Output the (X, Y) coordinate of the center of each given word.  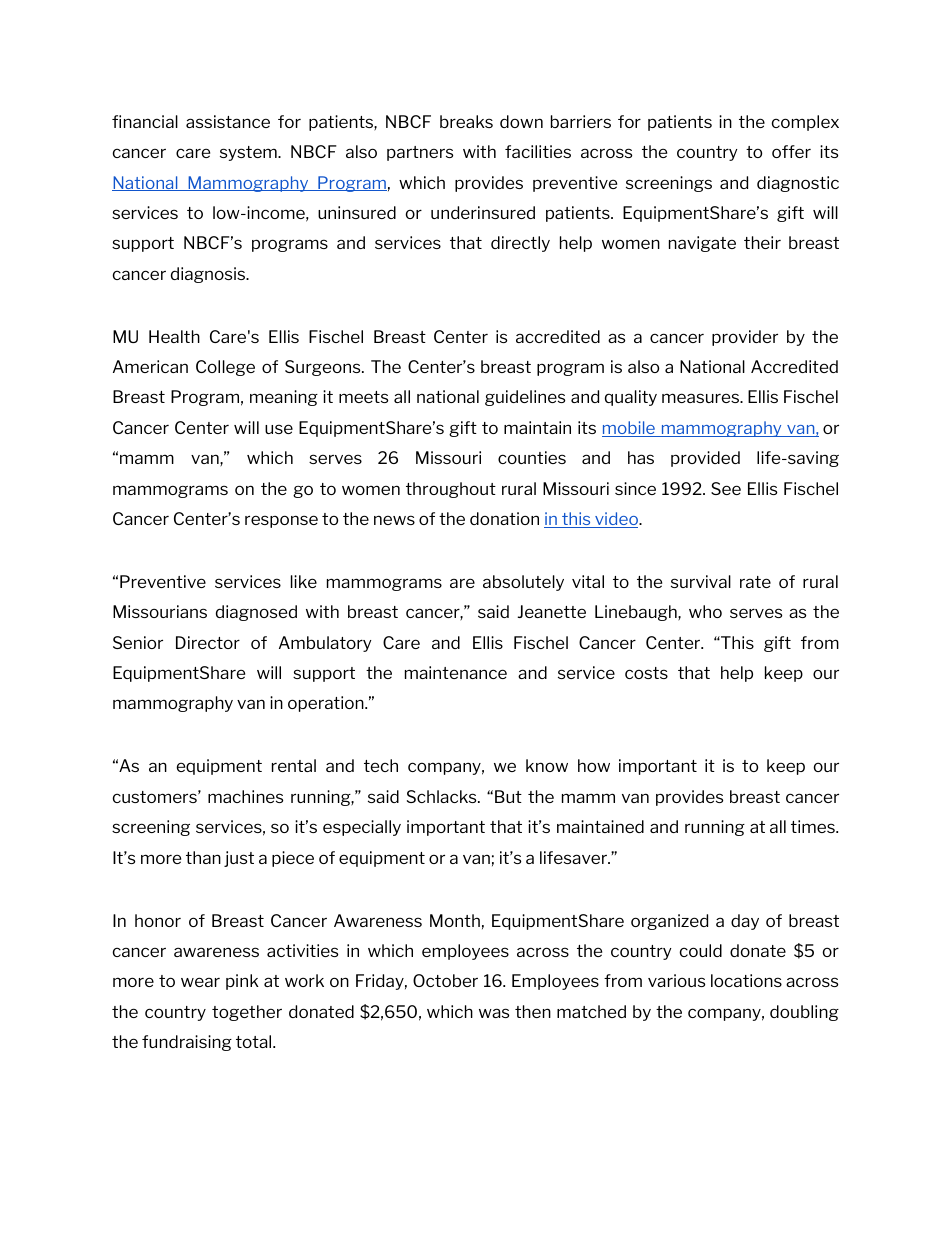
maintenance (456, 672)
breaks (466, 121)
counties (532, 457)
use (279, 429)
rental (294, 765)
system (249, 153)
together (247, 1013)
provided (705, 459)
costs (646, 673)
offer (791, 151)
